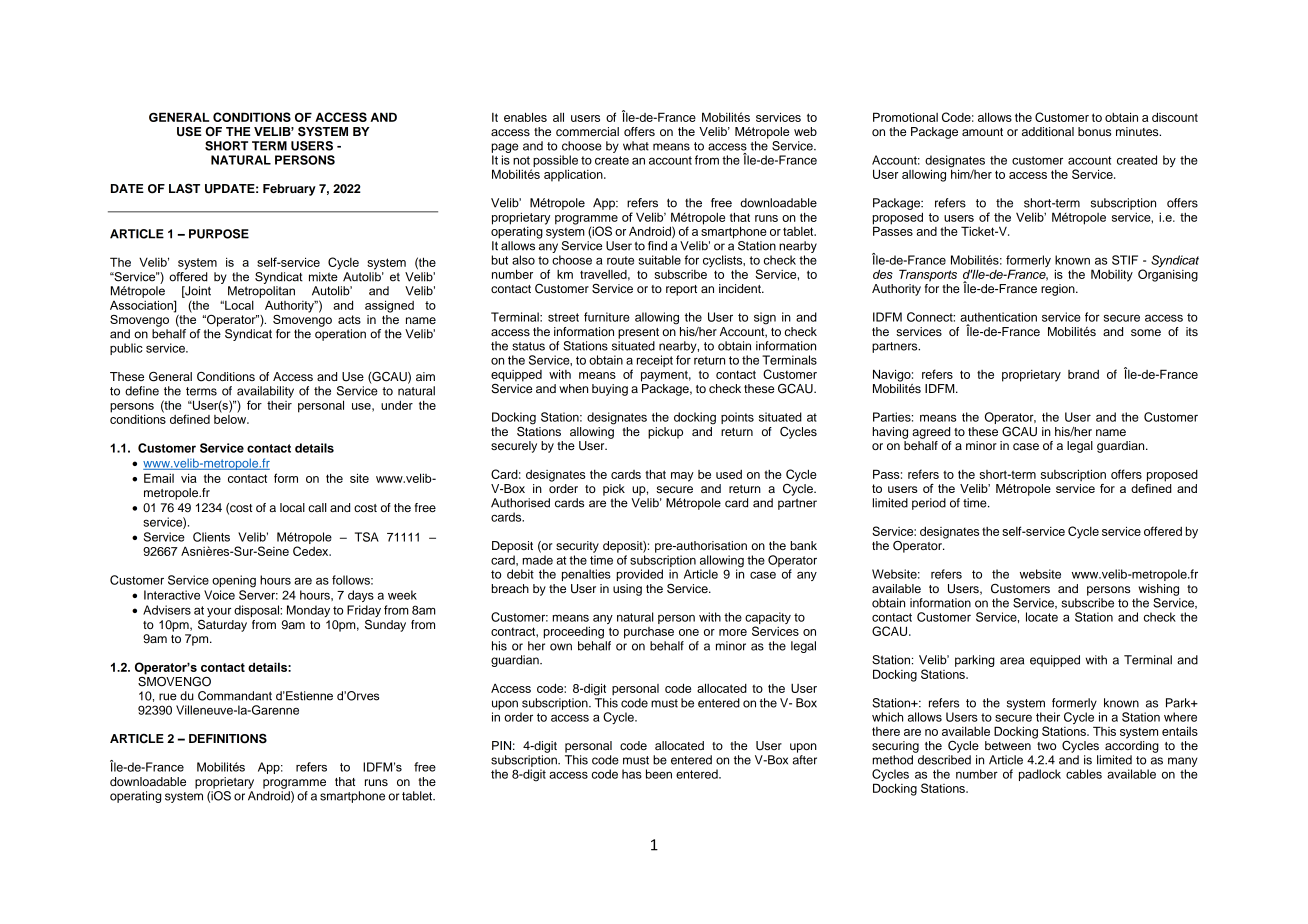 The width and height of the document is (1308, 924). Describe the element at coordinates (610, 390) in the document. I see `buying` at that location.
